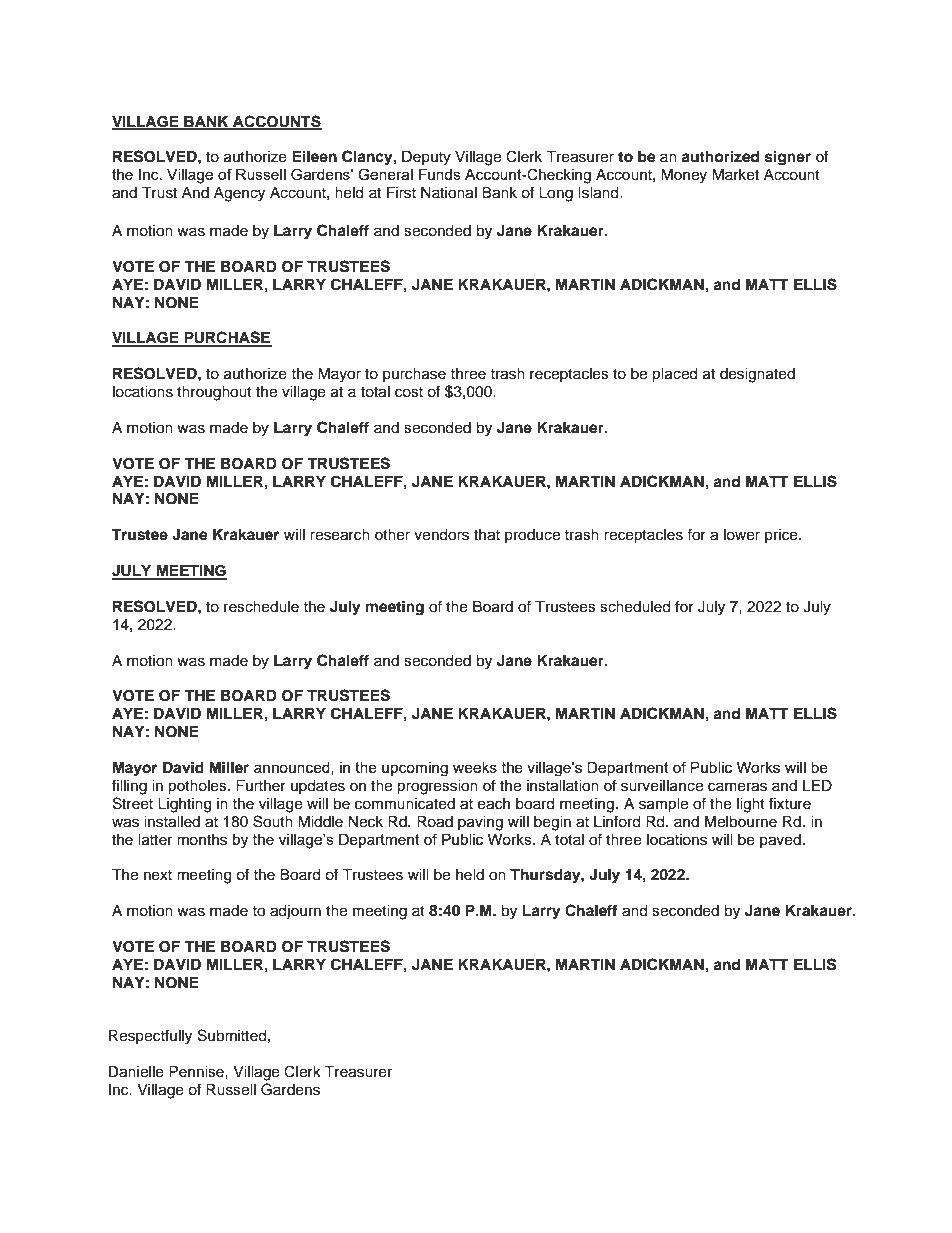 This screenshot has height=1233, width=952. I want to click on Agency, so click(239, 194).
